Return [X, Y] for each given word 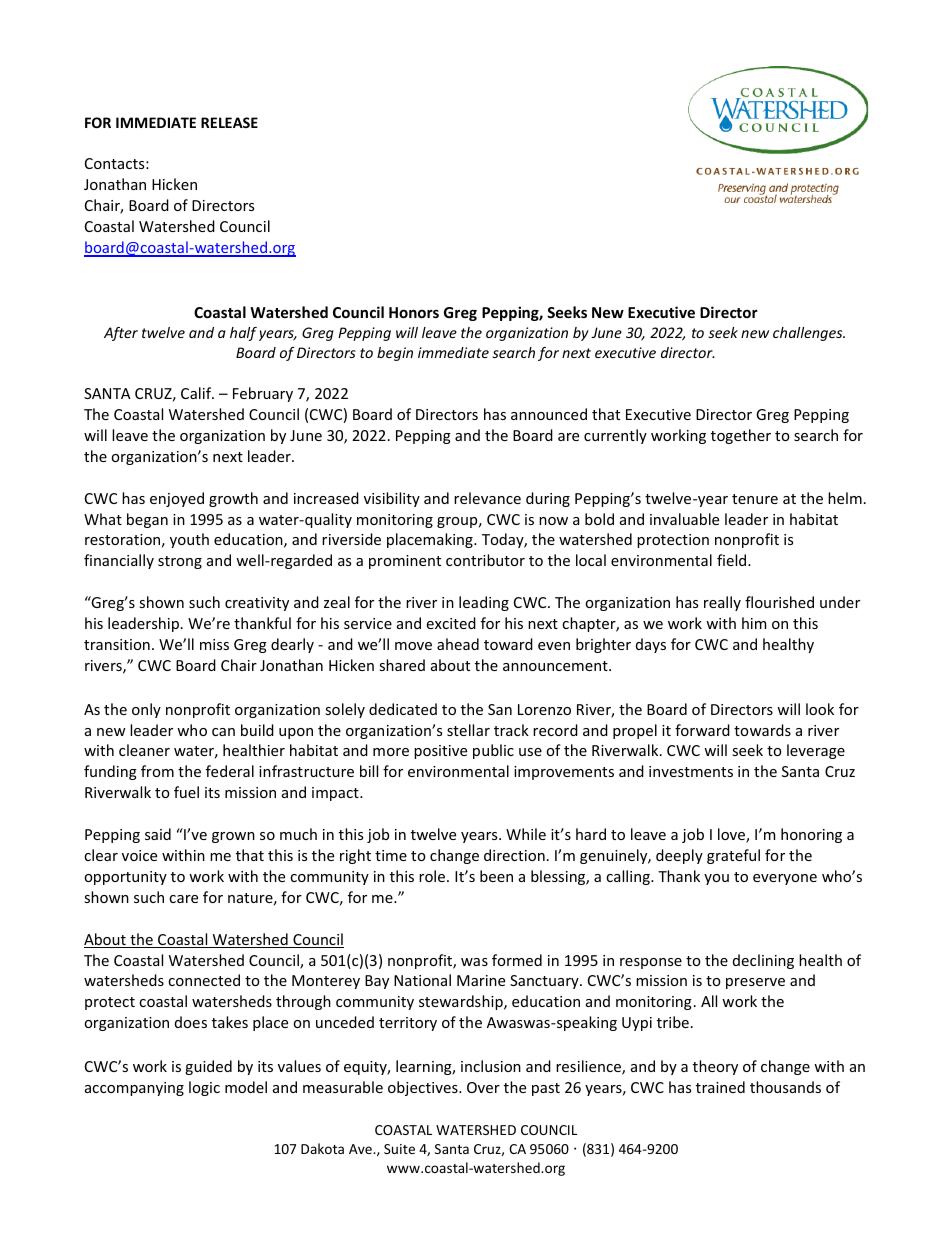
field [733, 560]
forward [702, 730]
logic [204, 1088]
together [741, 436]
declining [763, 961]
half [243, 334]
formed [517, 960]
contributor [485, 560]
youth [189, 540]
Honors [414, 312]
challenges [809, 334]
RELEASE [229, 122]
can [223, 732]
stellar [468, 730]
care [183, 899]
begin [395, 354]
